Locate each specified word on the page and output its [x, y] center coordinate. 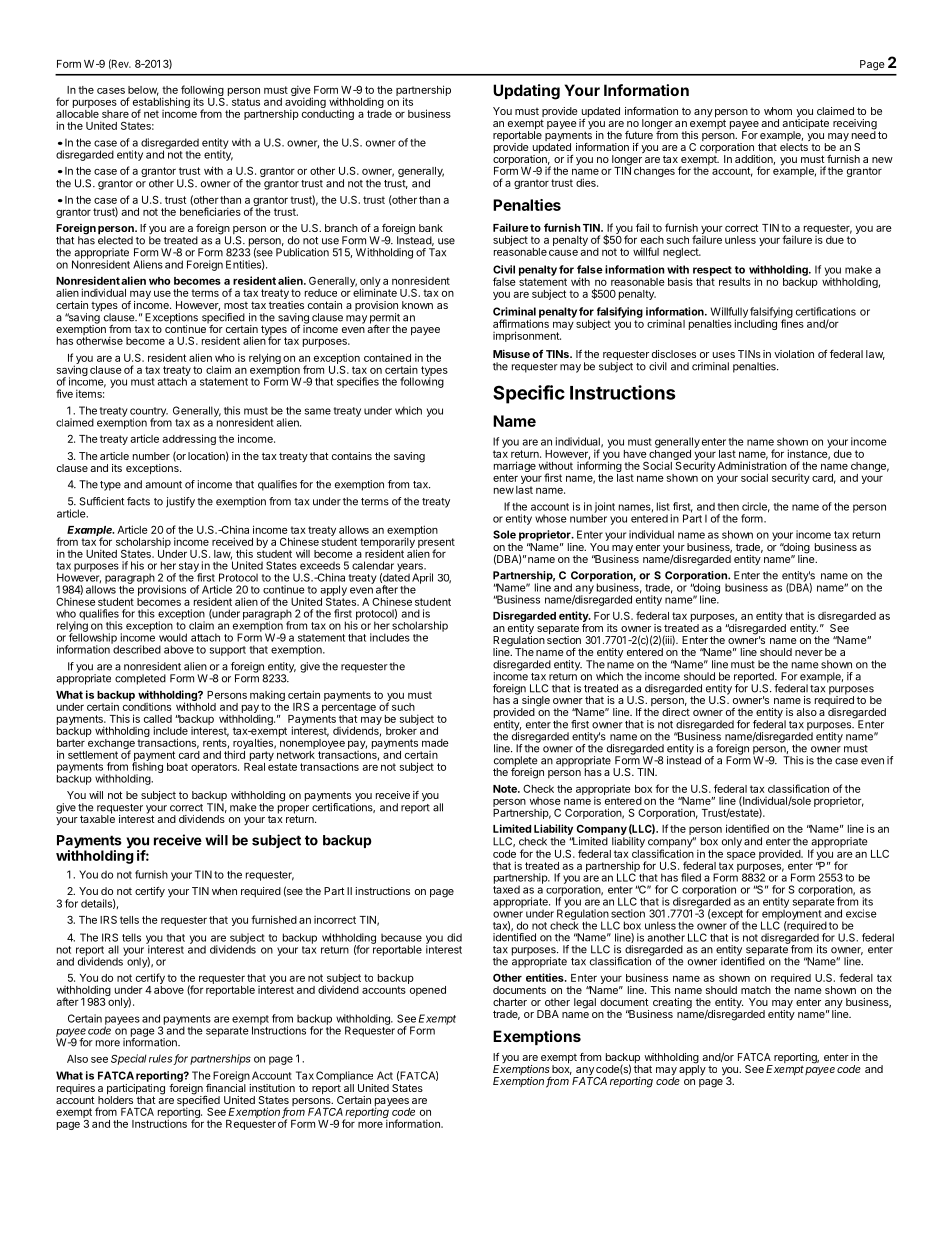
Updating [526, 92]
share [115, 114]
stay [190, 568]
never [809, 653]
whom [778, 111]
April [422, 578]
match [756, 990]
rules [162, 1059]
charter [510, 1002]
